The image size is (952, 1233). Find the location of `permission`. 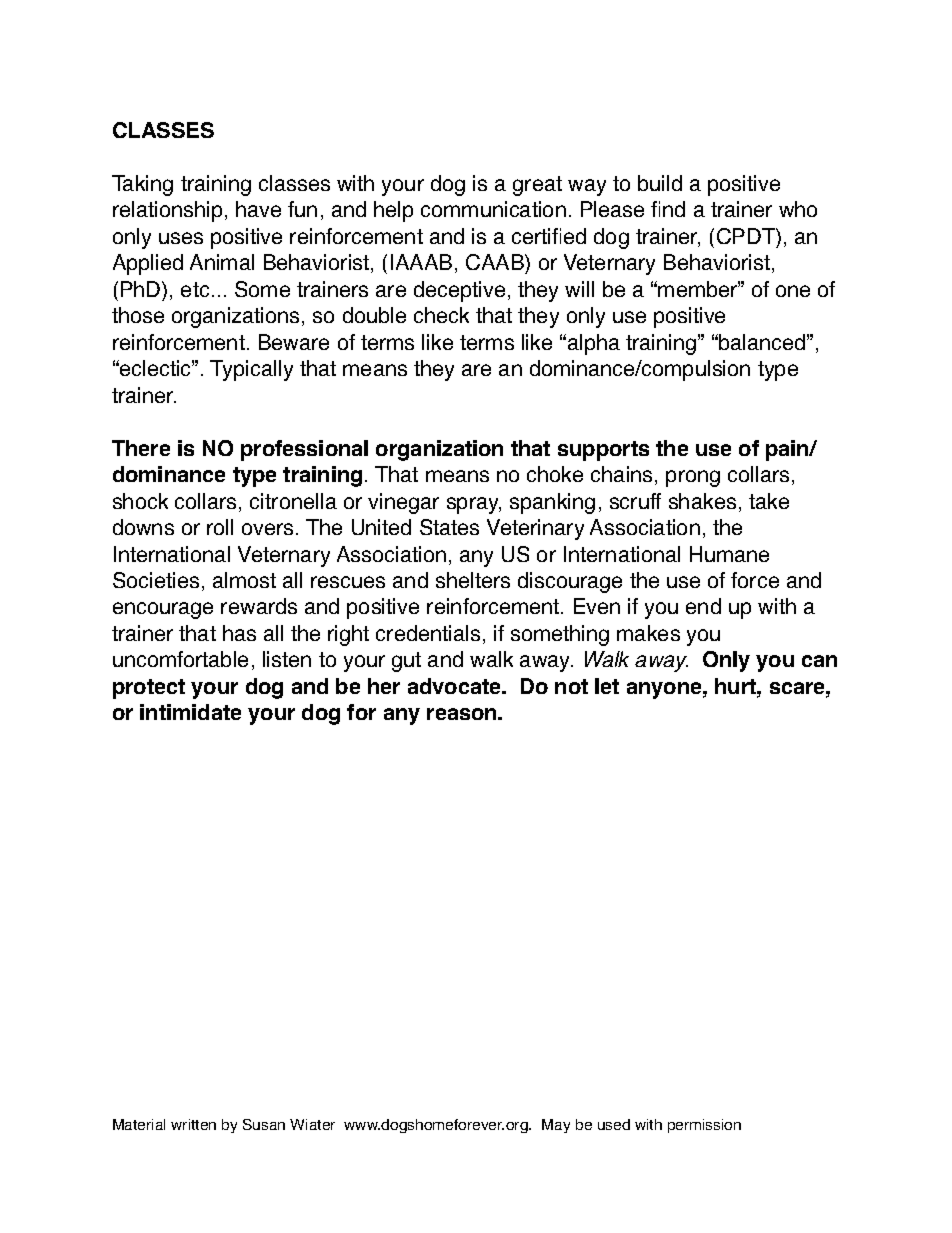

permission is located at coordinates (704, 1126).
